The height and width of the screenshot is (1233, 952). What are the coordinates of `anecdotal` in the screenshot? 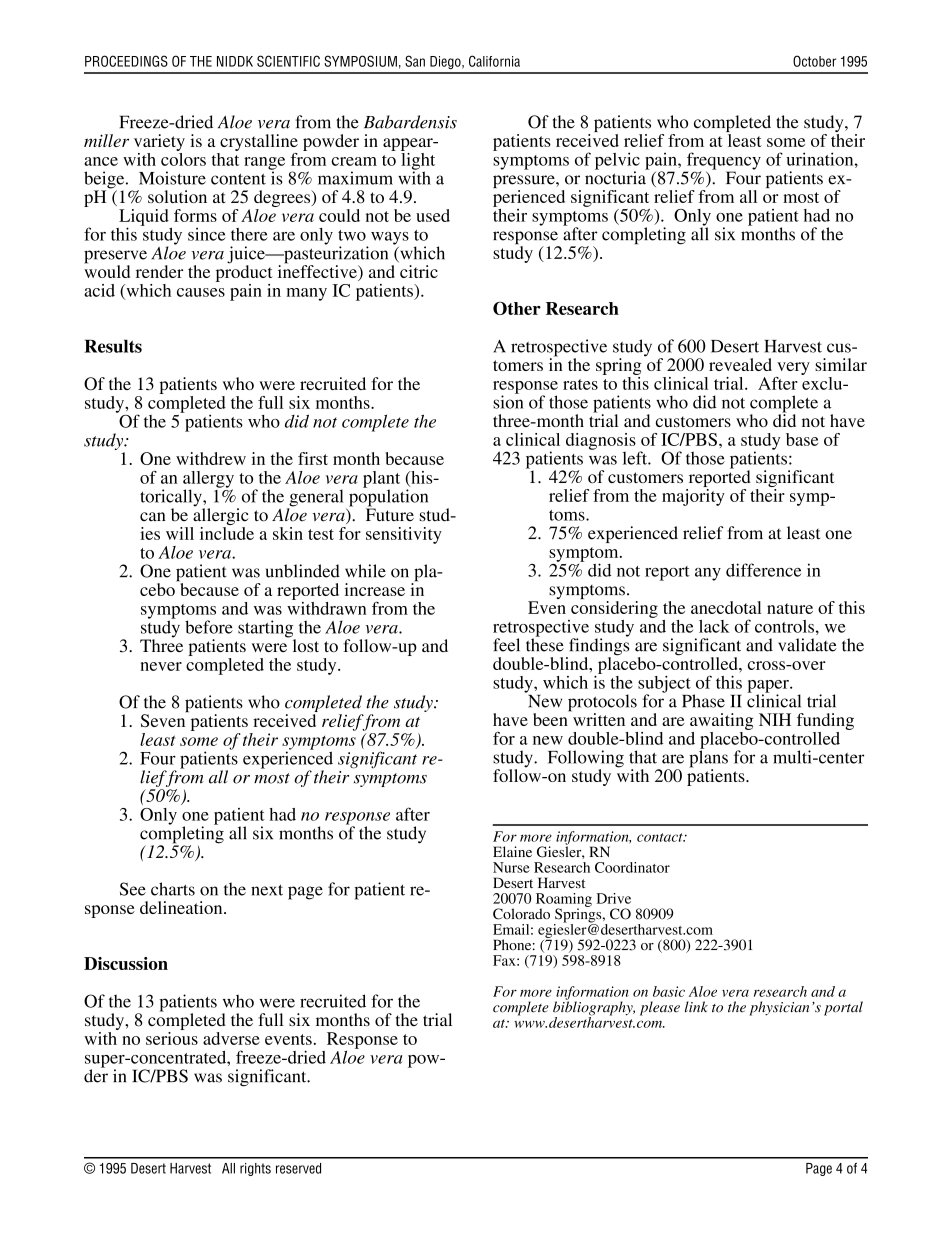 It's located at (726, 607).
